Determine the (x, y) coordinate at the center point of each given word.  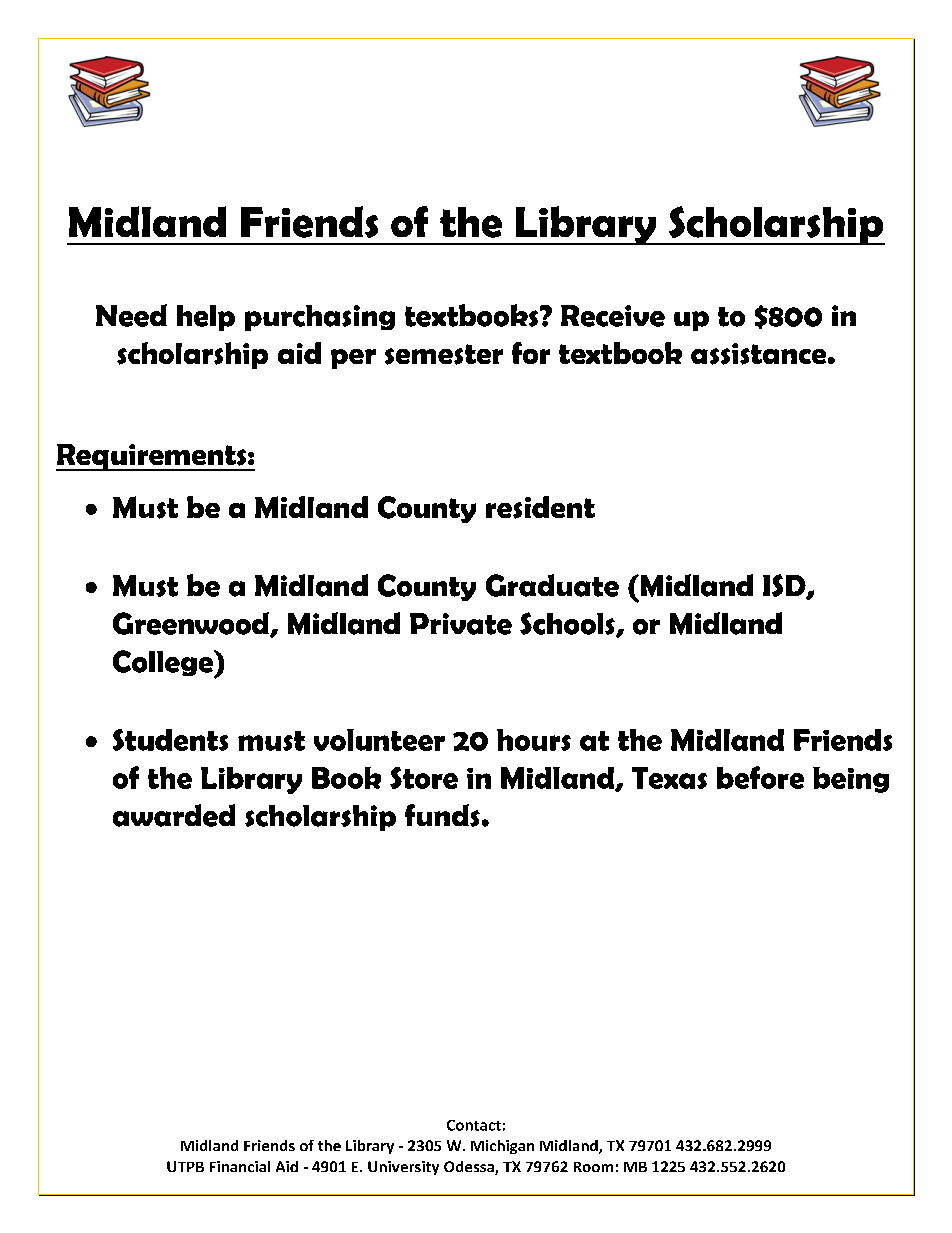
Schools (568, 624)
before (760, 777)
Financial (240, 1166)
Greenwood (192, 624)
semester (444, 354)
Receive (613, 316)
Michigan (502, 1147)
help (206, 318)
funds (442, 815)
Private (461, 624)
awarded (174, 815)
